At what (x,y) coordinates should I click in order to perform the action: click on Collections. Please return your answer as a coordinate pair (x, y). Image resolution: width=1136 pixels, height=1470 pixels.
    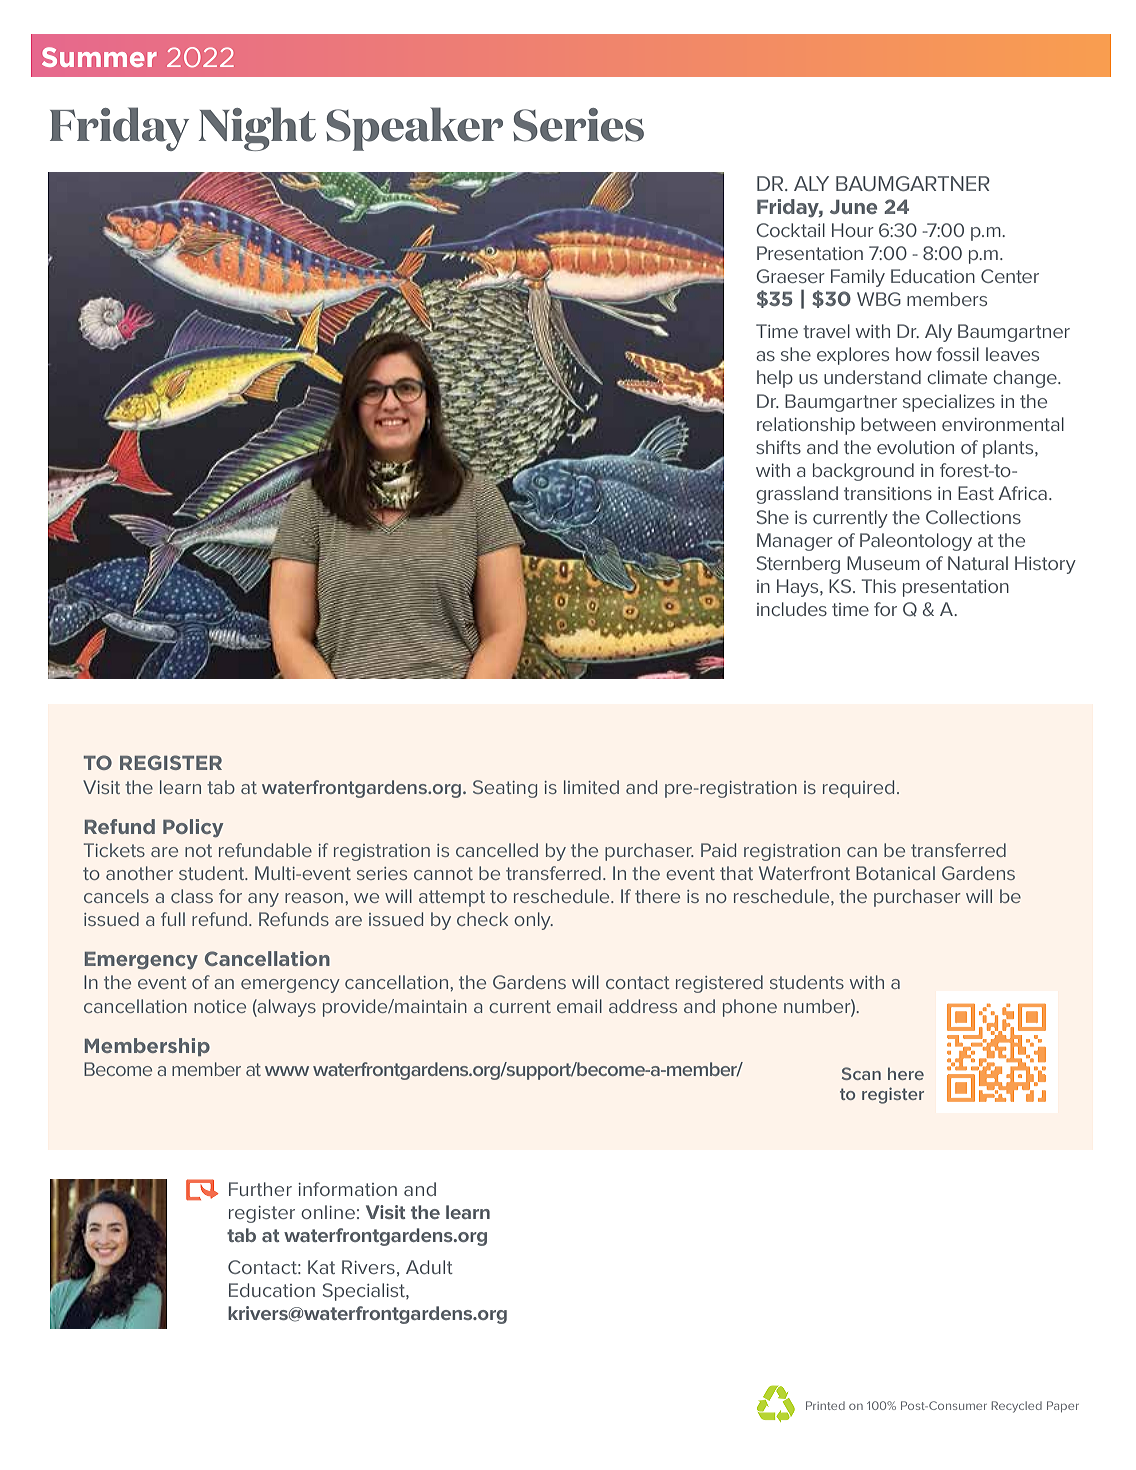
    Looking at the image, I should click on (973, 517).
